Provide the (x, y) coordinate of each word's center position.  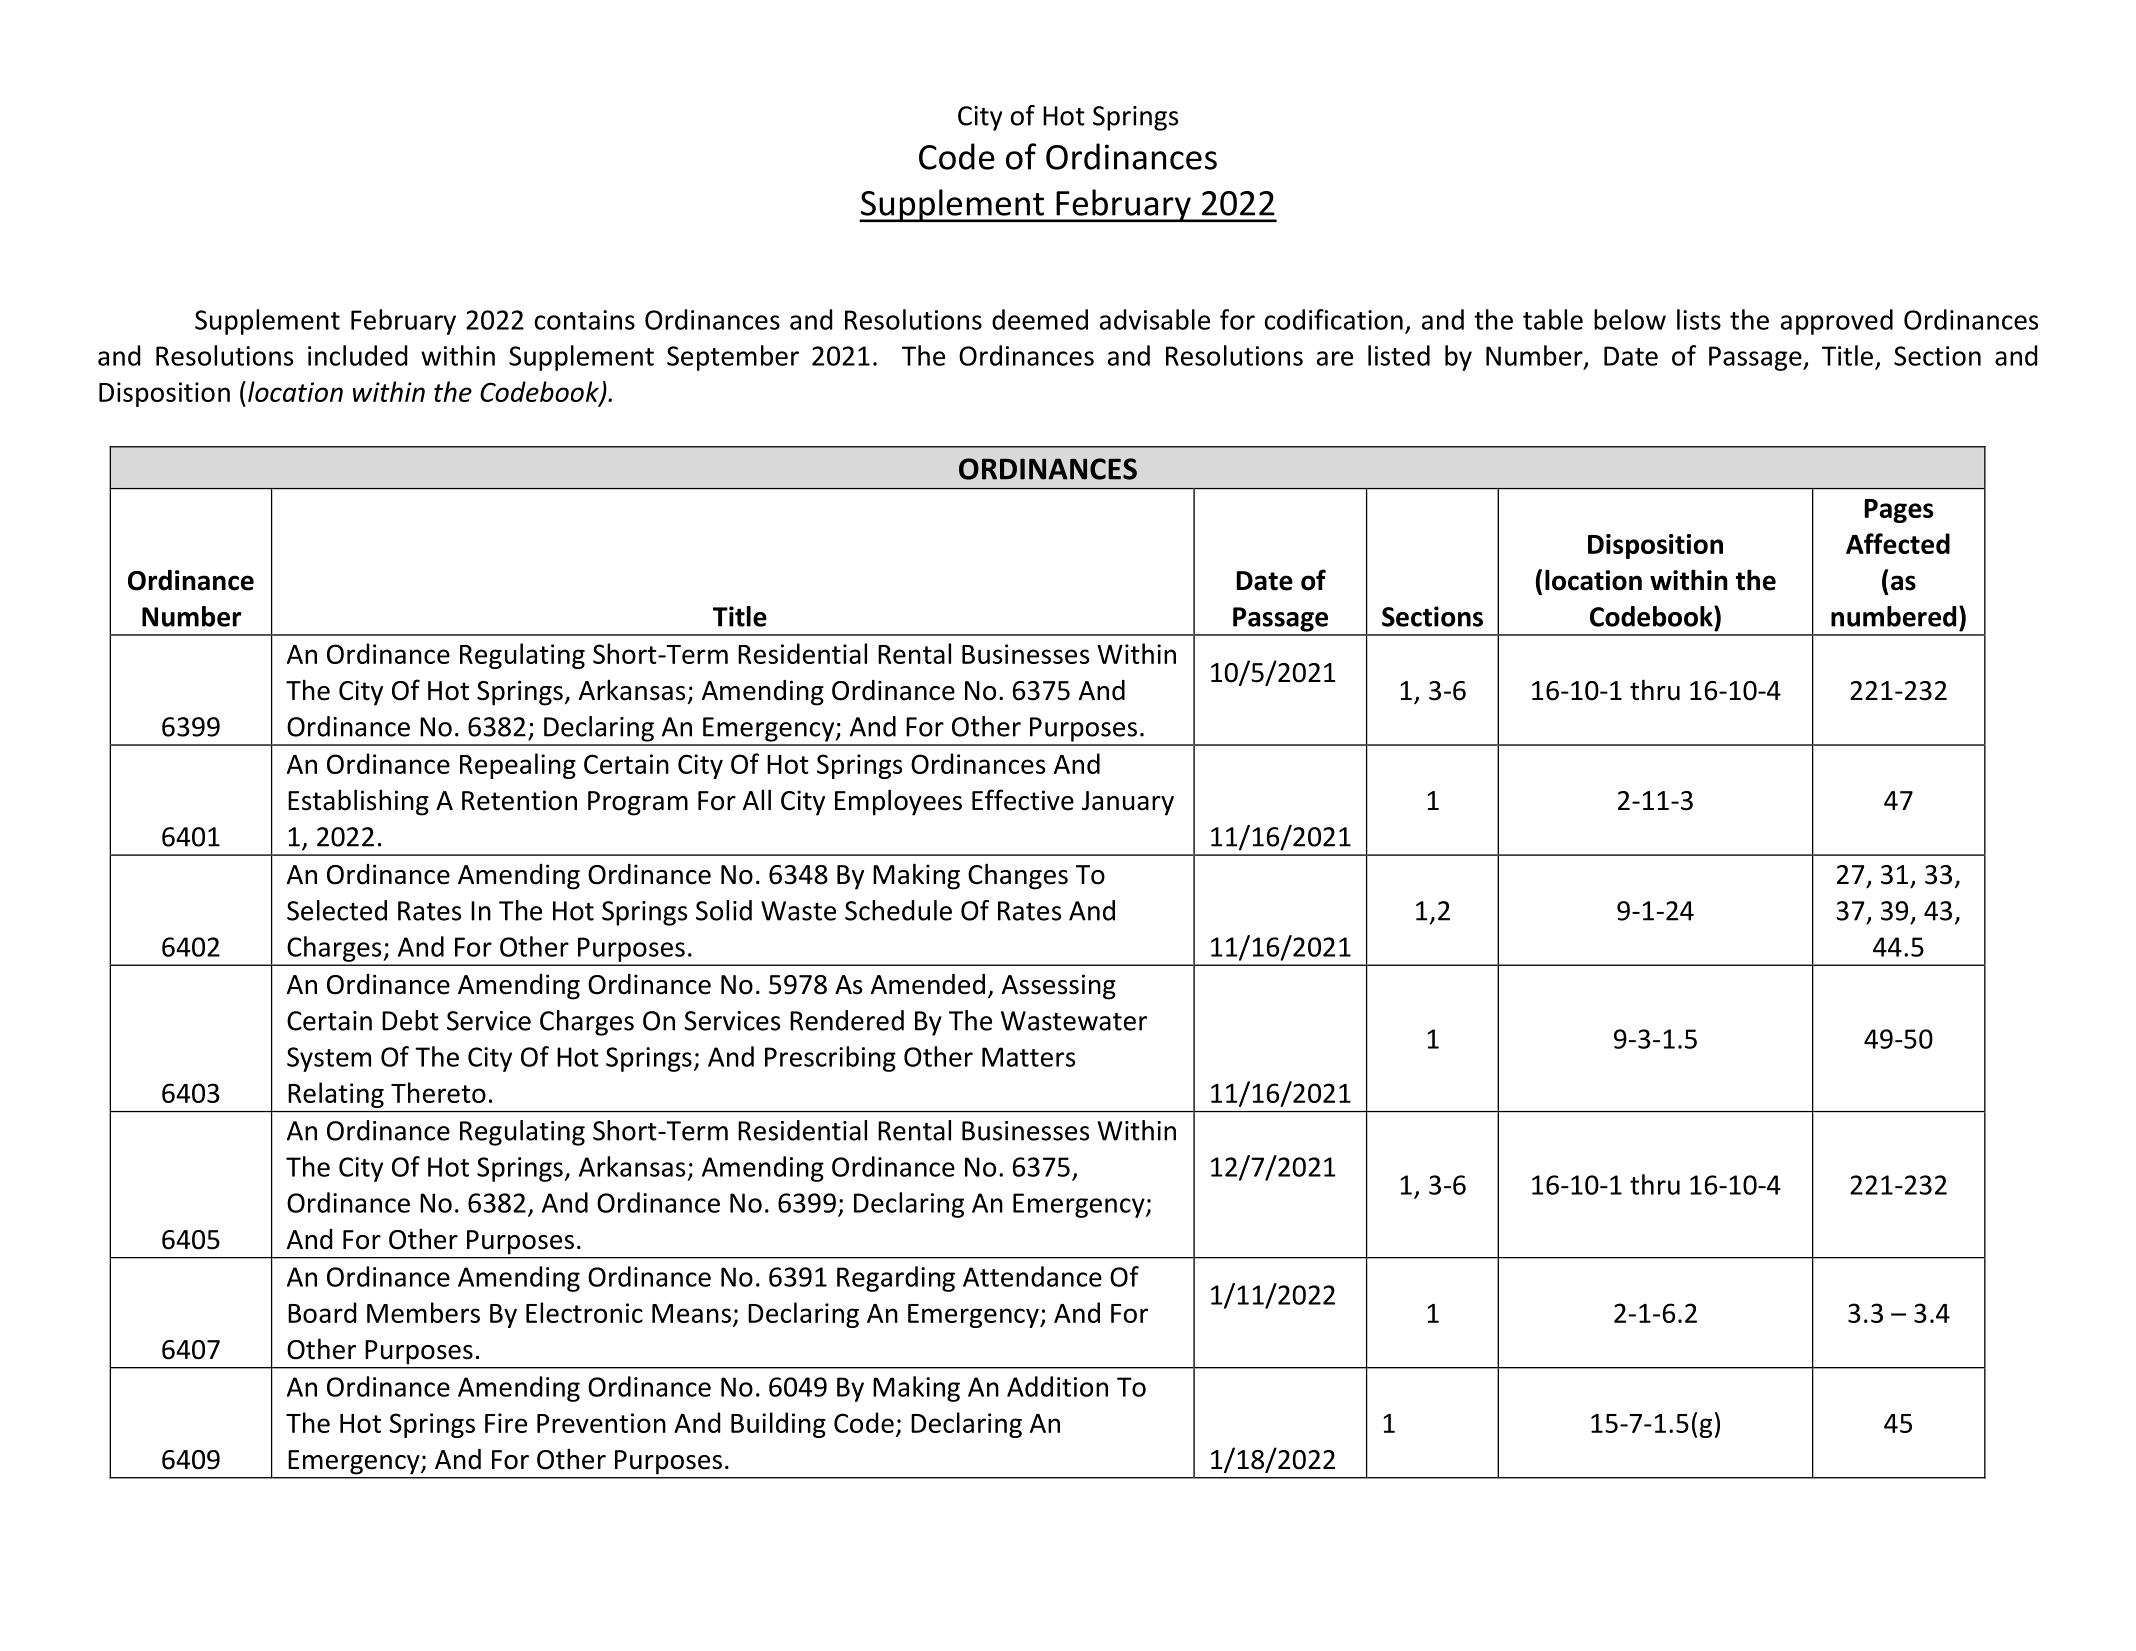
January (1128, 803)
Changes (1018, 876)
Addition (1057, 1386)
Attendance (1032, 1276)
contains (585, 320)
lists (1699, 319)
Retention (519, 800)
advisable (1155, 319)
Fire (506, 1423)
